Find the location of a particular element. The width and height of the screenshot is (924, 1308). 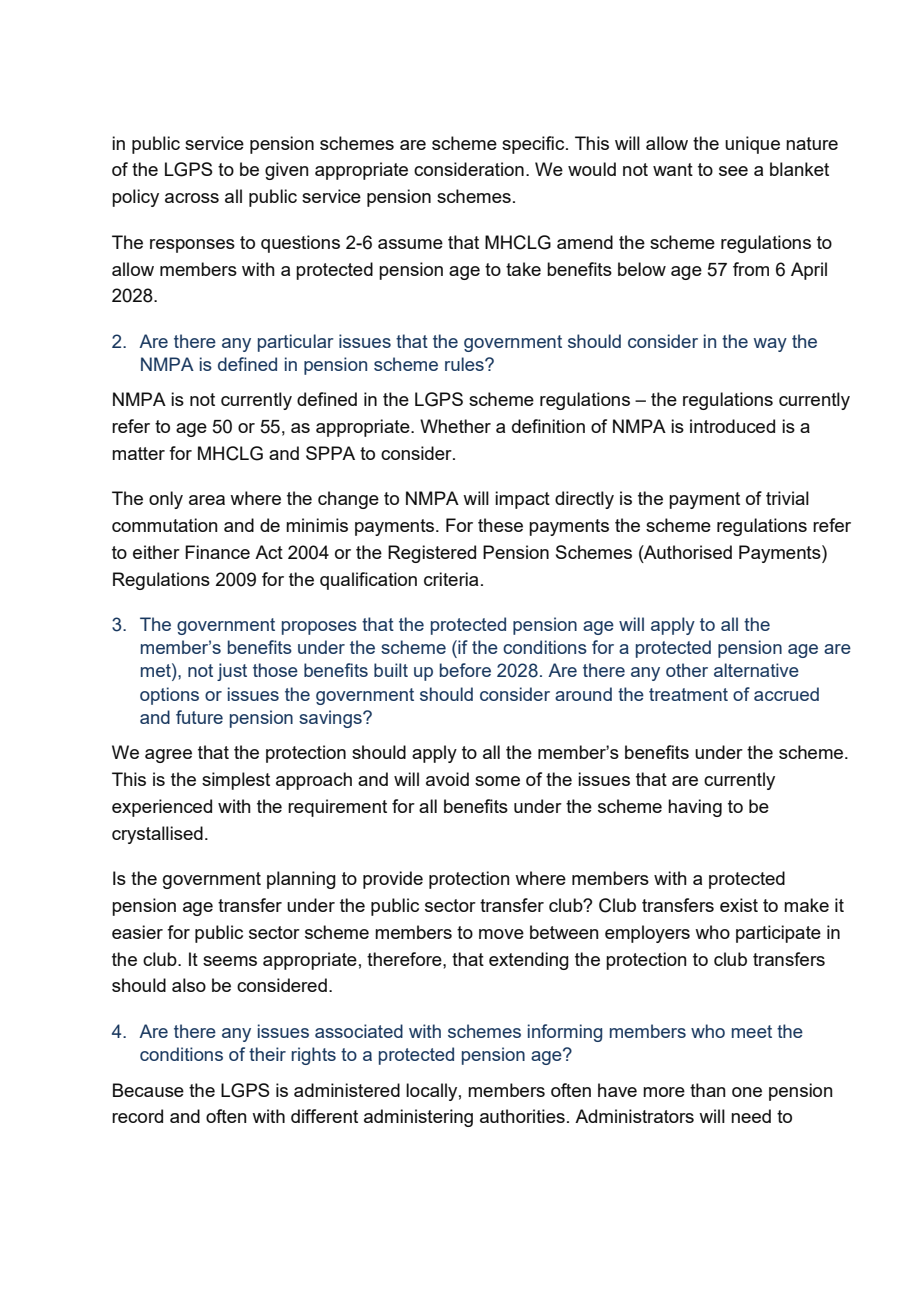

just is located at coordinates (232, 672).
